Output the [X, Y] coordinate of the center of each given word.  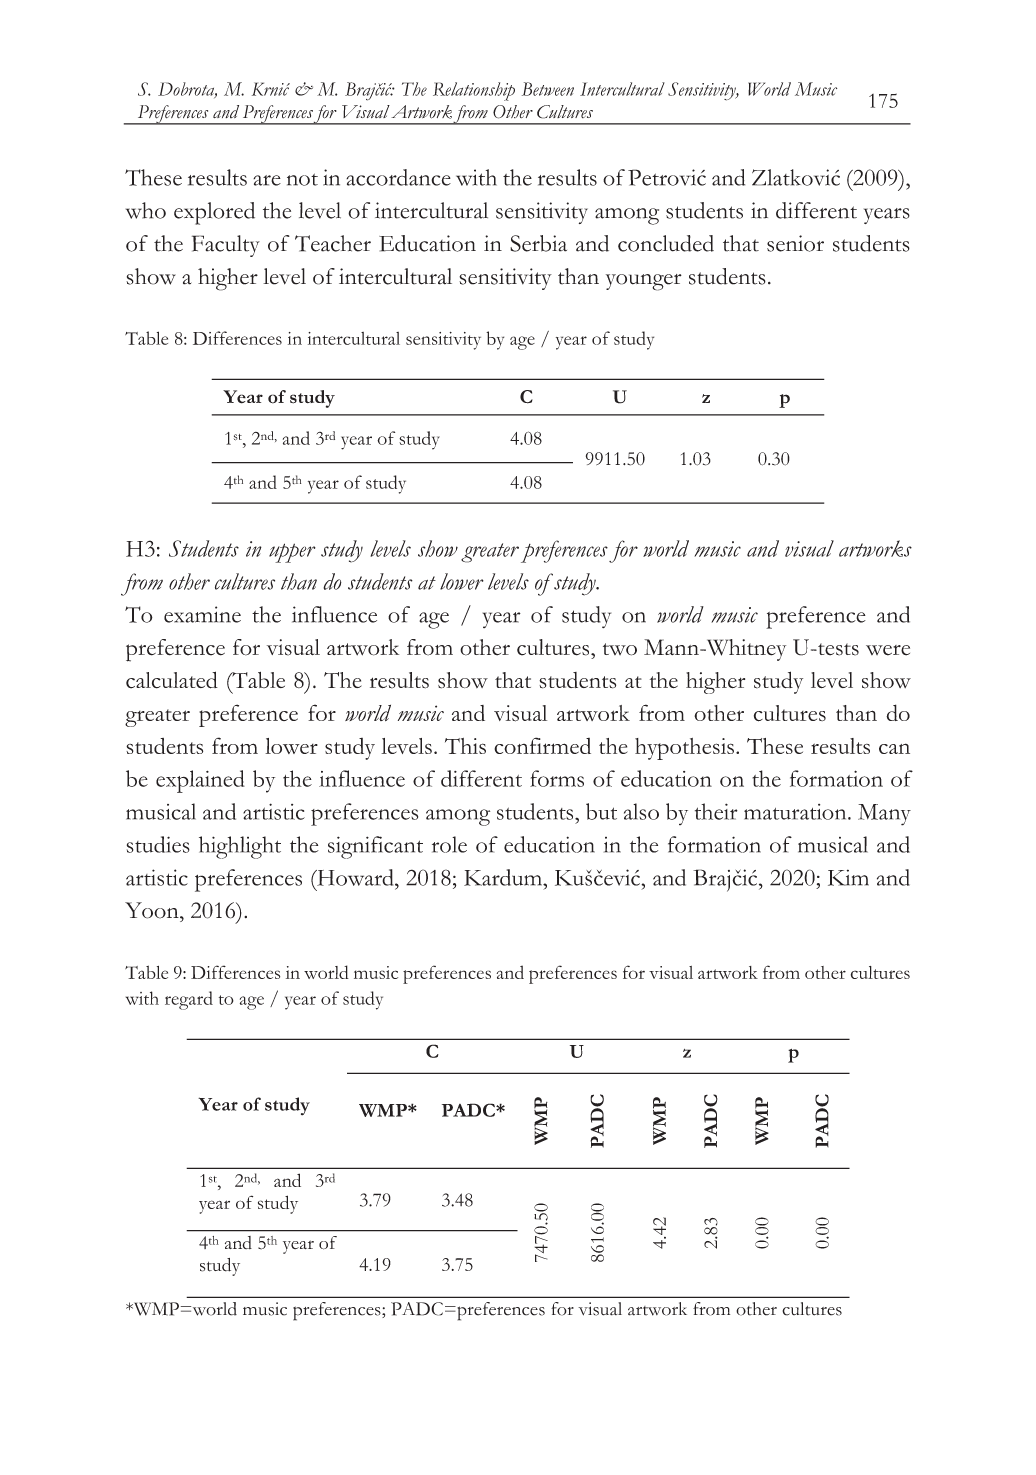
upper [292, 553]
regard [189, 1000]
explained [200, 781]
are [267, 180]
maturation [796, 812]
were [888, 650]
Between [548, 89]
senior [795, 243]
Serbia [538, 243]
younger [644, 282]
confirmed [542, 745]
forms [557, 778]
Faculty [226, 246]
